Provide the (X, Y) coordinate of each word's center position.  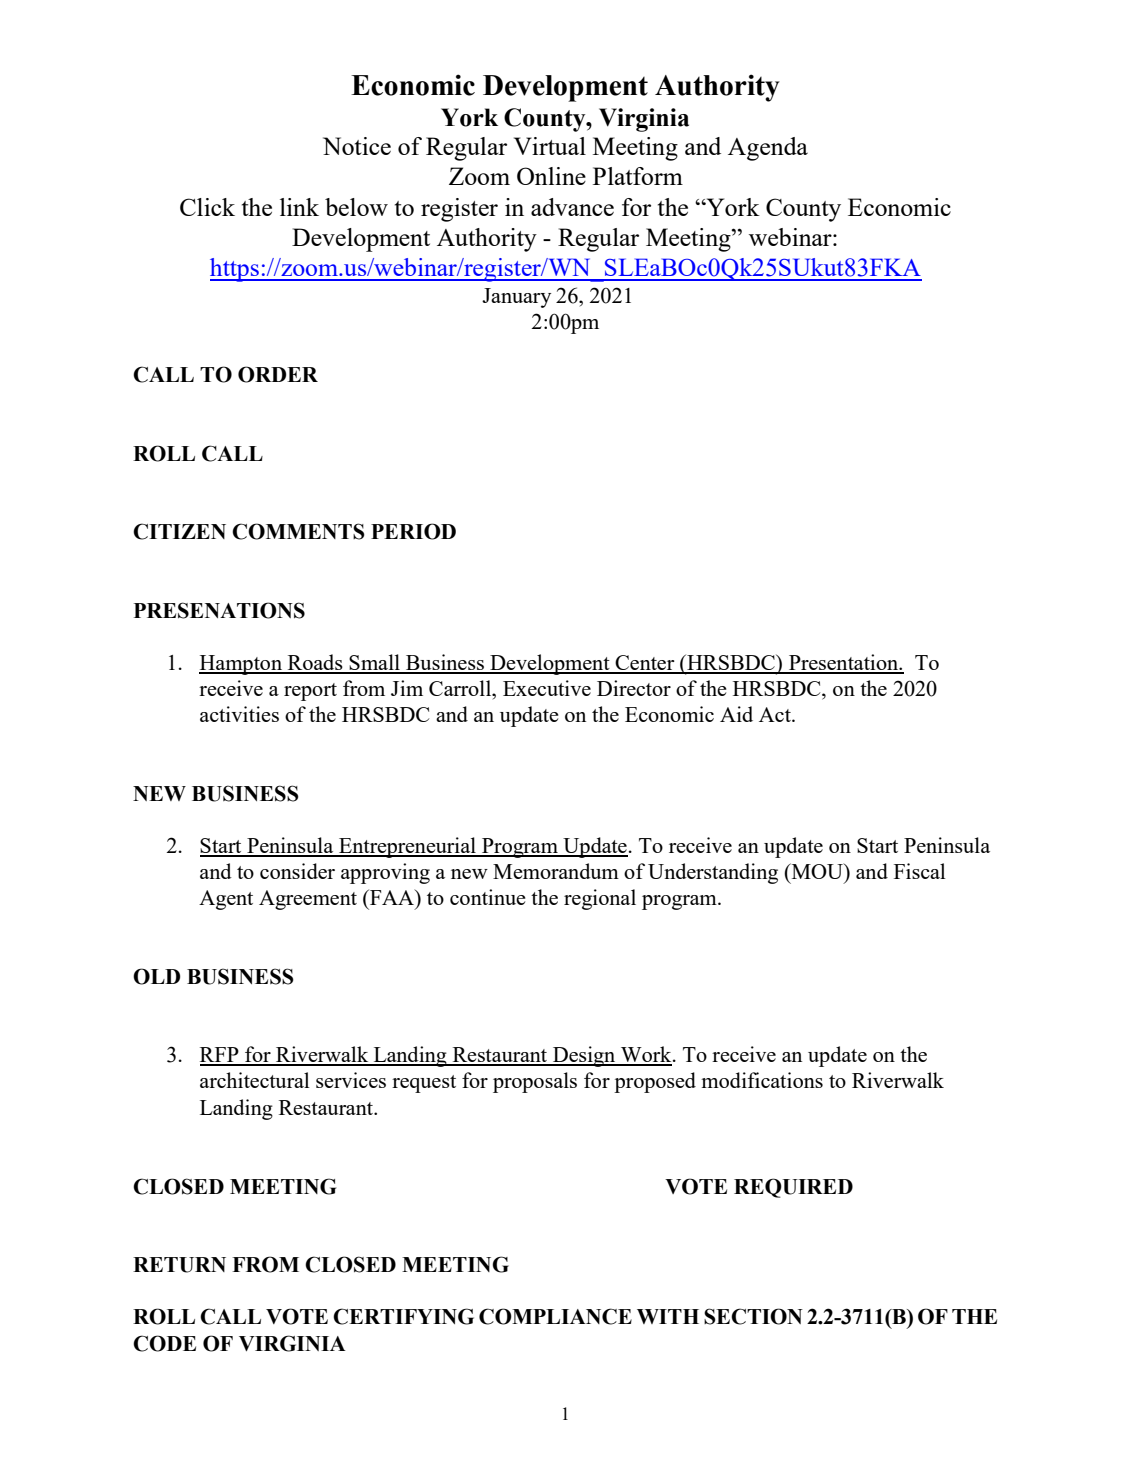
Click (207, 207)
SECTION (753, 1316)
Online (551, 176)
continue (488, 897)
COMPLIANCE (555, 1316)
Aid (736, 714)
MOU (817, 871)
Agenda (768, 149)
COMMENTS (298, 531)
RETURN (179, 1265)
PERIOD (413, 531)
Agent (226, 900)
